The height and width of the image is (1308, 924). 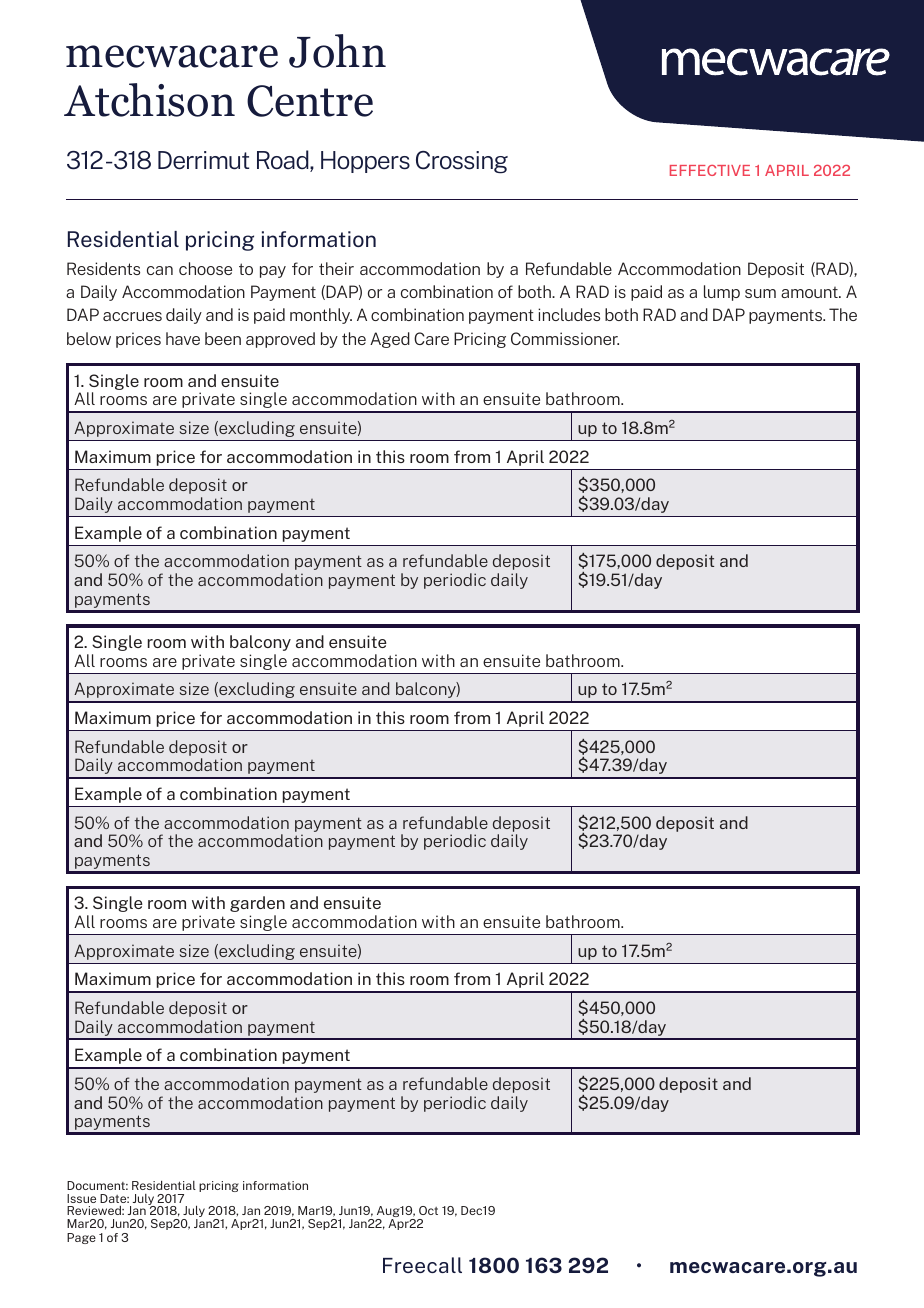 I want to click on Centre, so click(x=310, y=101).
